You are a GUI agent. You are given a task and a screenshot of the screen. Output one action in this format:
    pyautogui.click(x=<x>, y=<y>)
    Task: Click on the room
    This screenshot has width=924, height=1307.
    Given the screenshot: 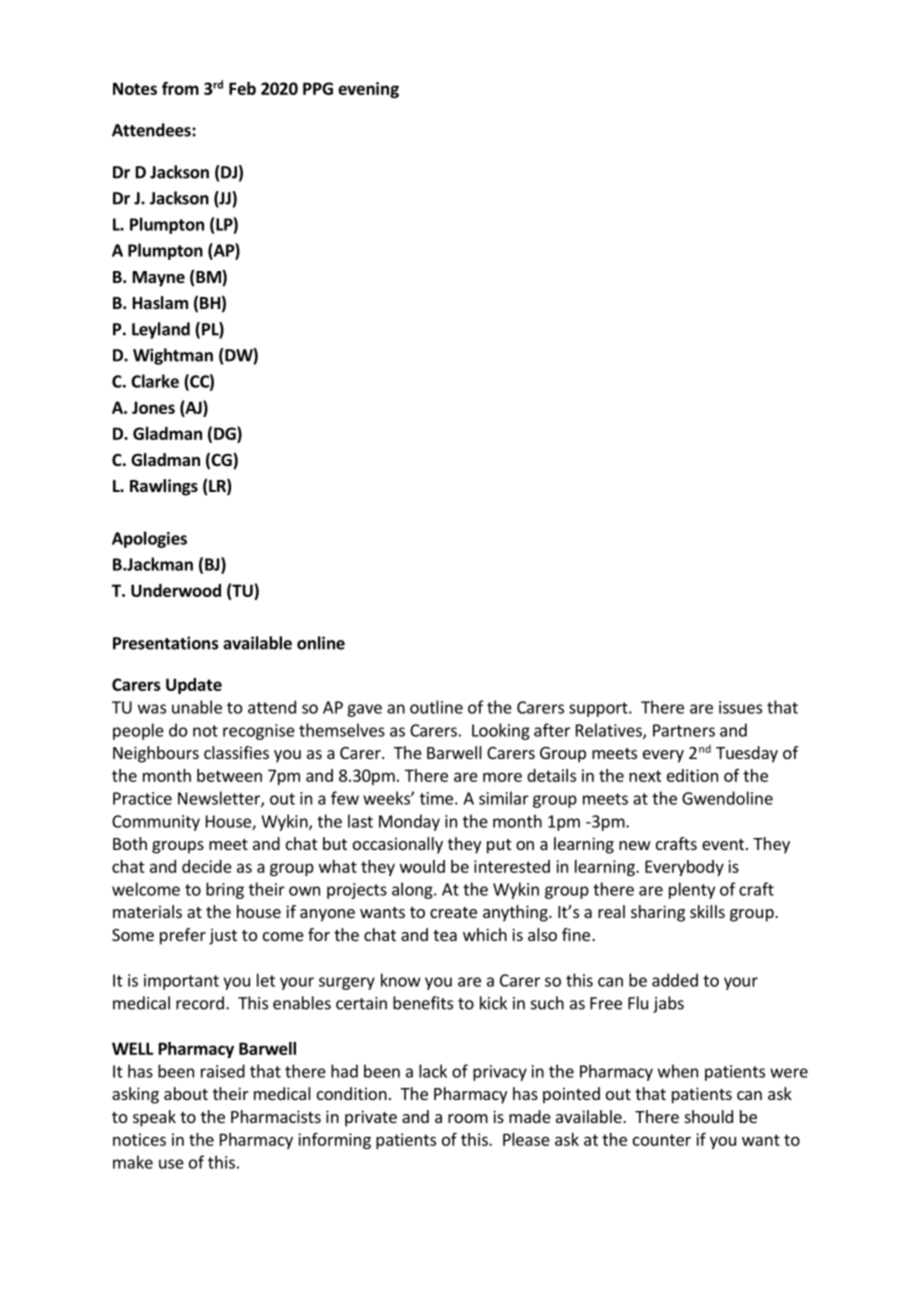 What is the action you would take?
    pyautogui.click(x=468, y=1118)
